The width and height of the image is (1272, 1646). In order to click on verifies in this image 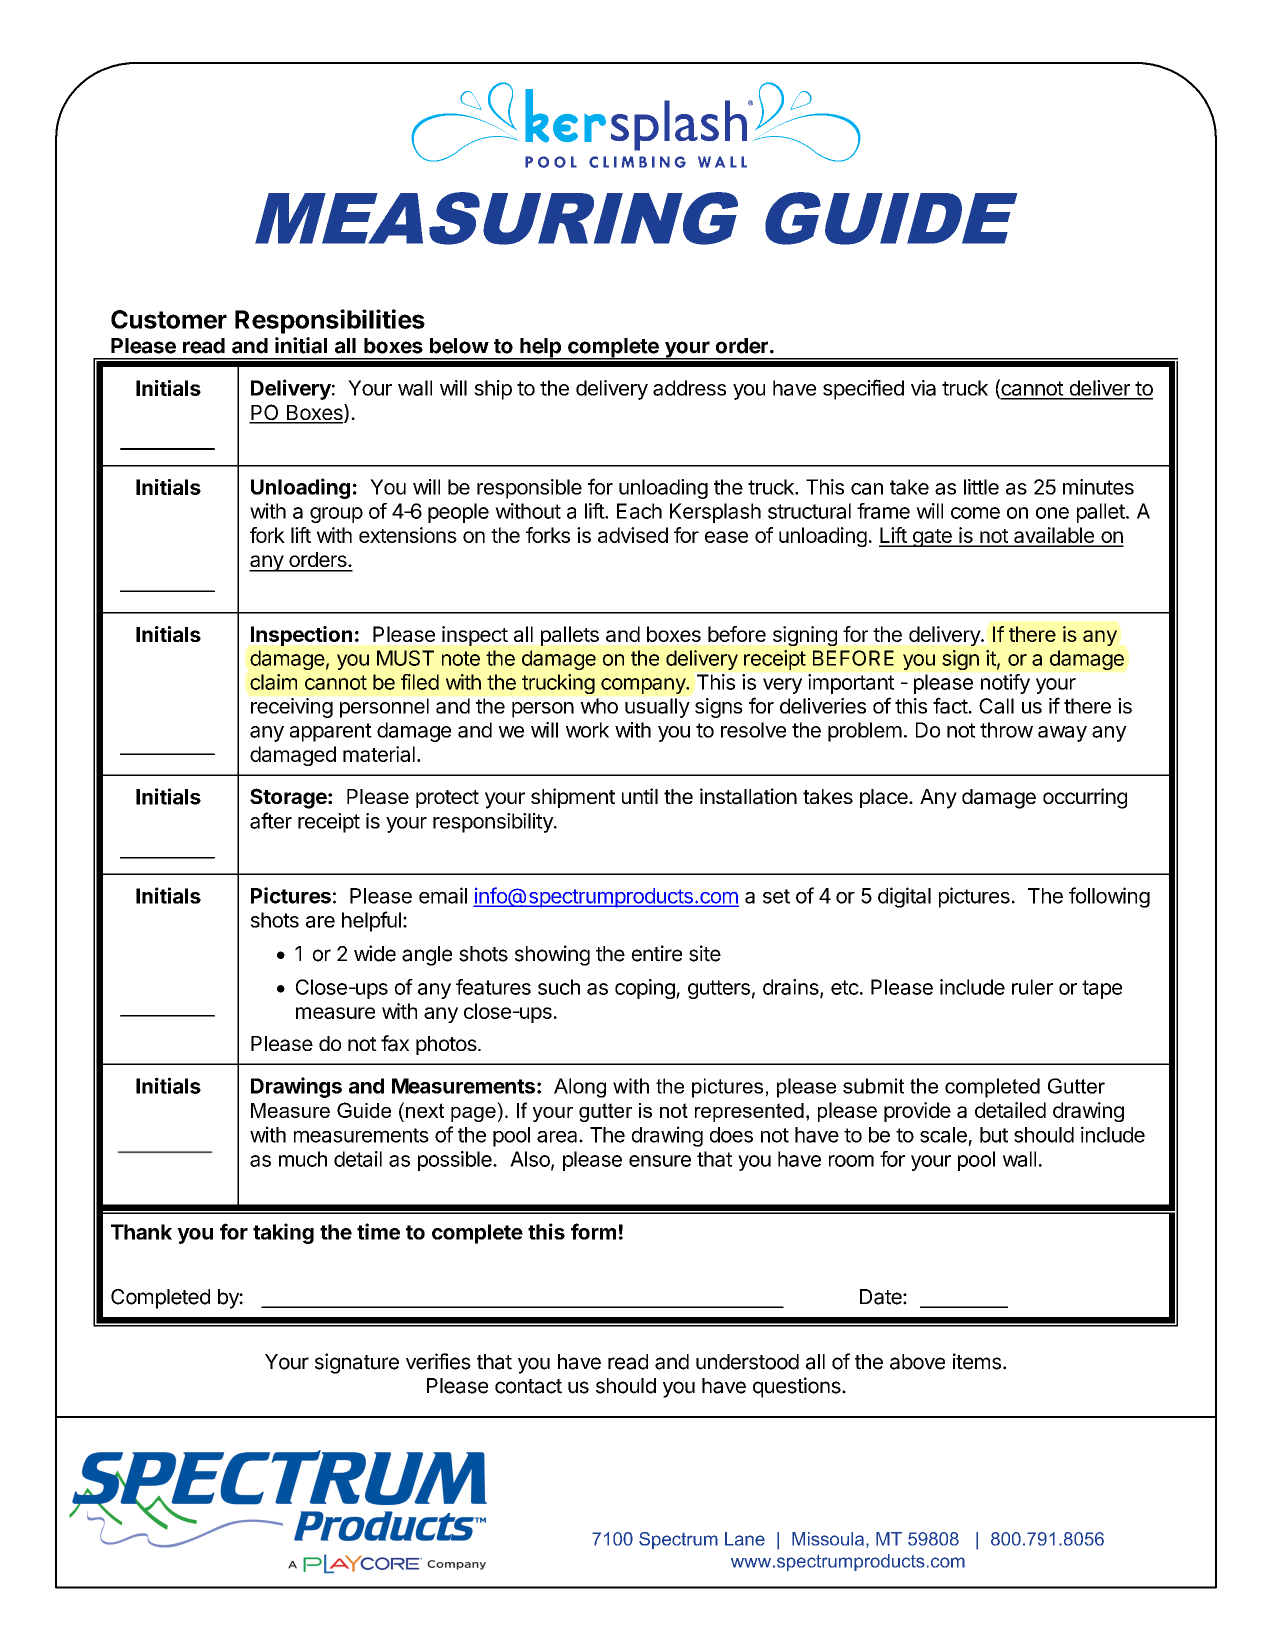, I will do `click(438, 1361)`.
